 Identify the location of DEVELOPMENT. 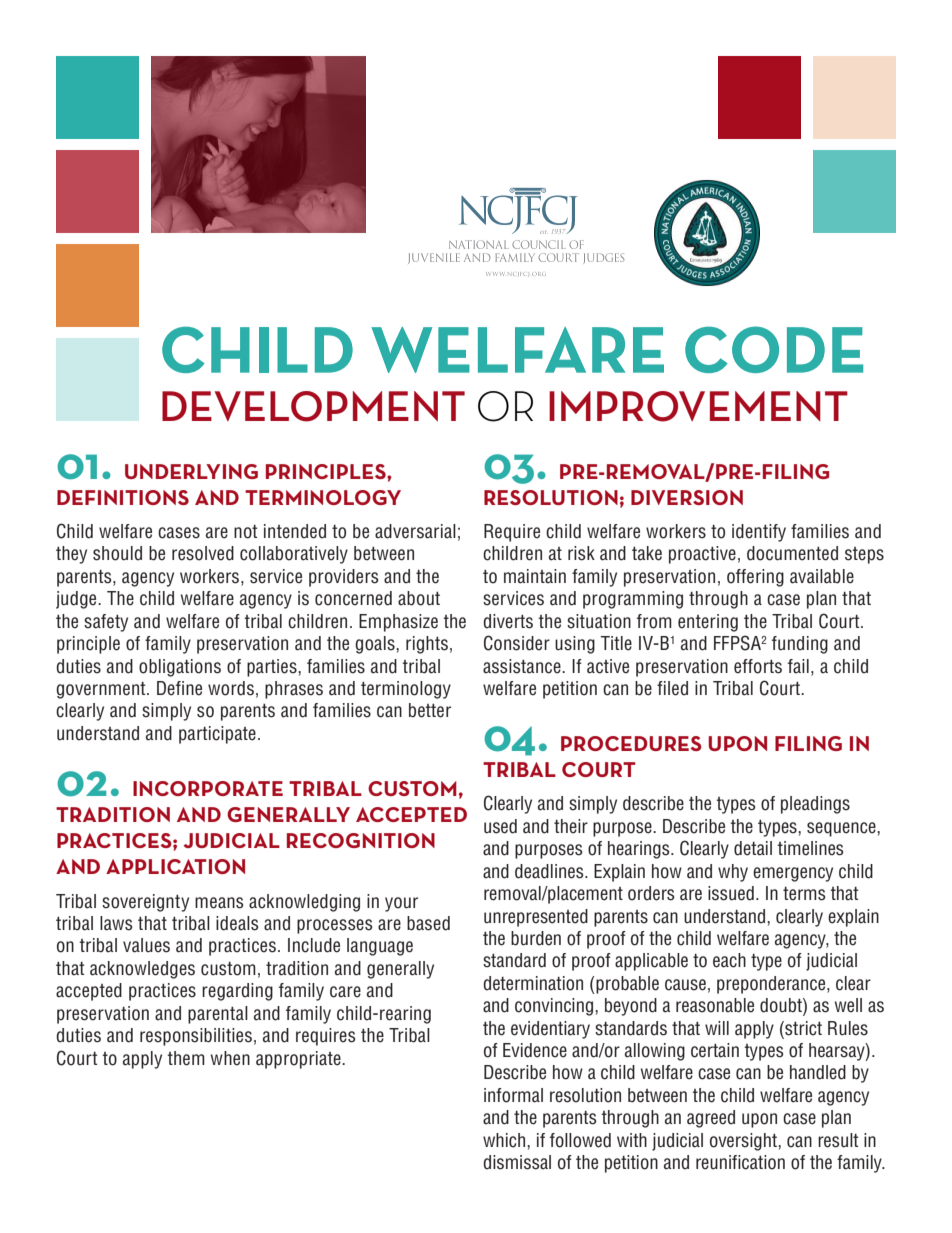
(313, 406).
